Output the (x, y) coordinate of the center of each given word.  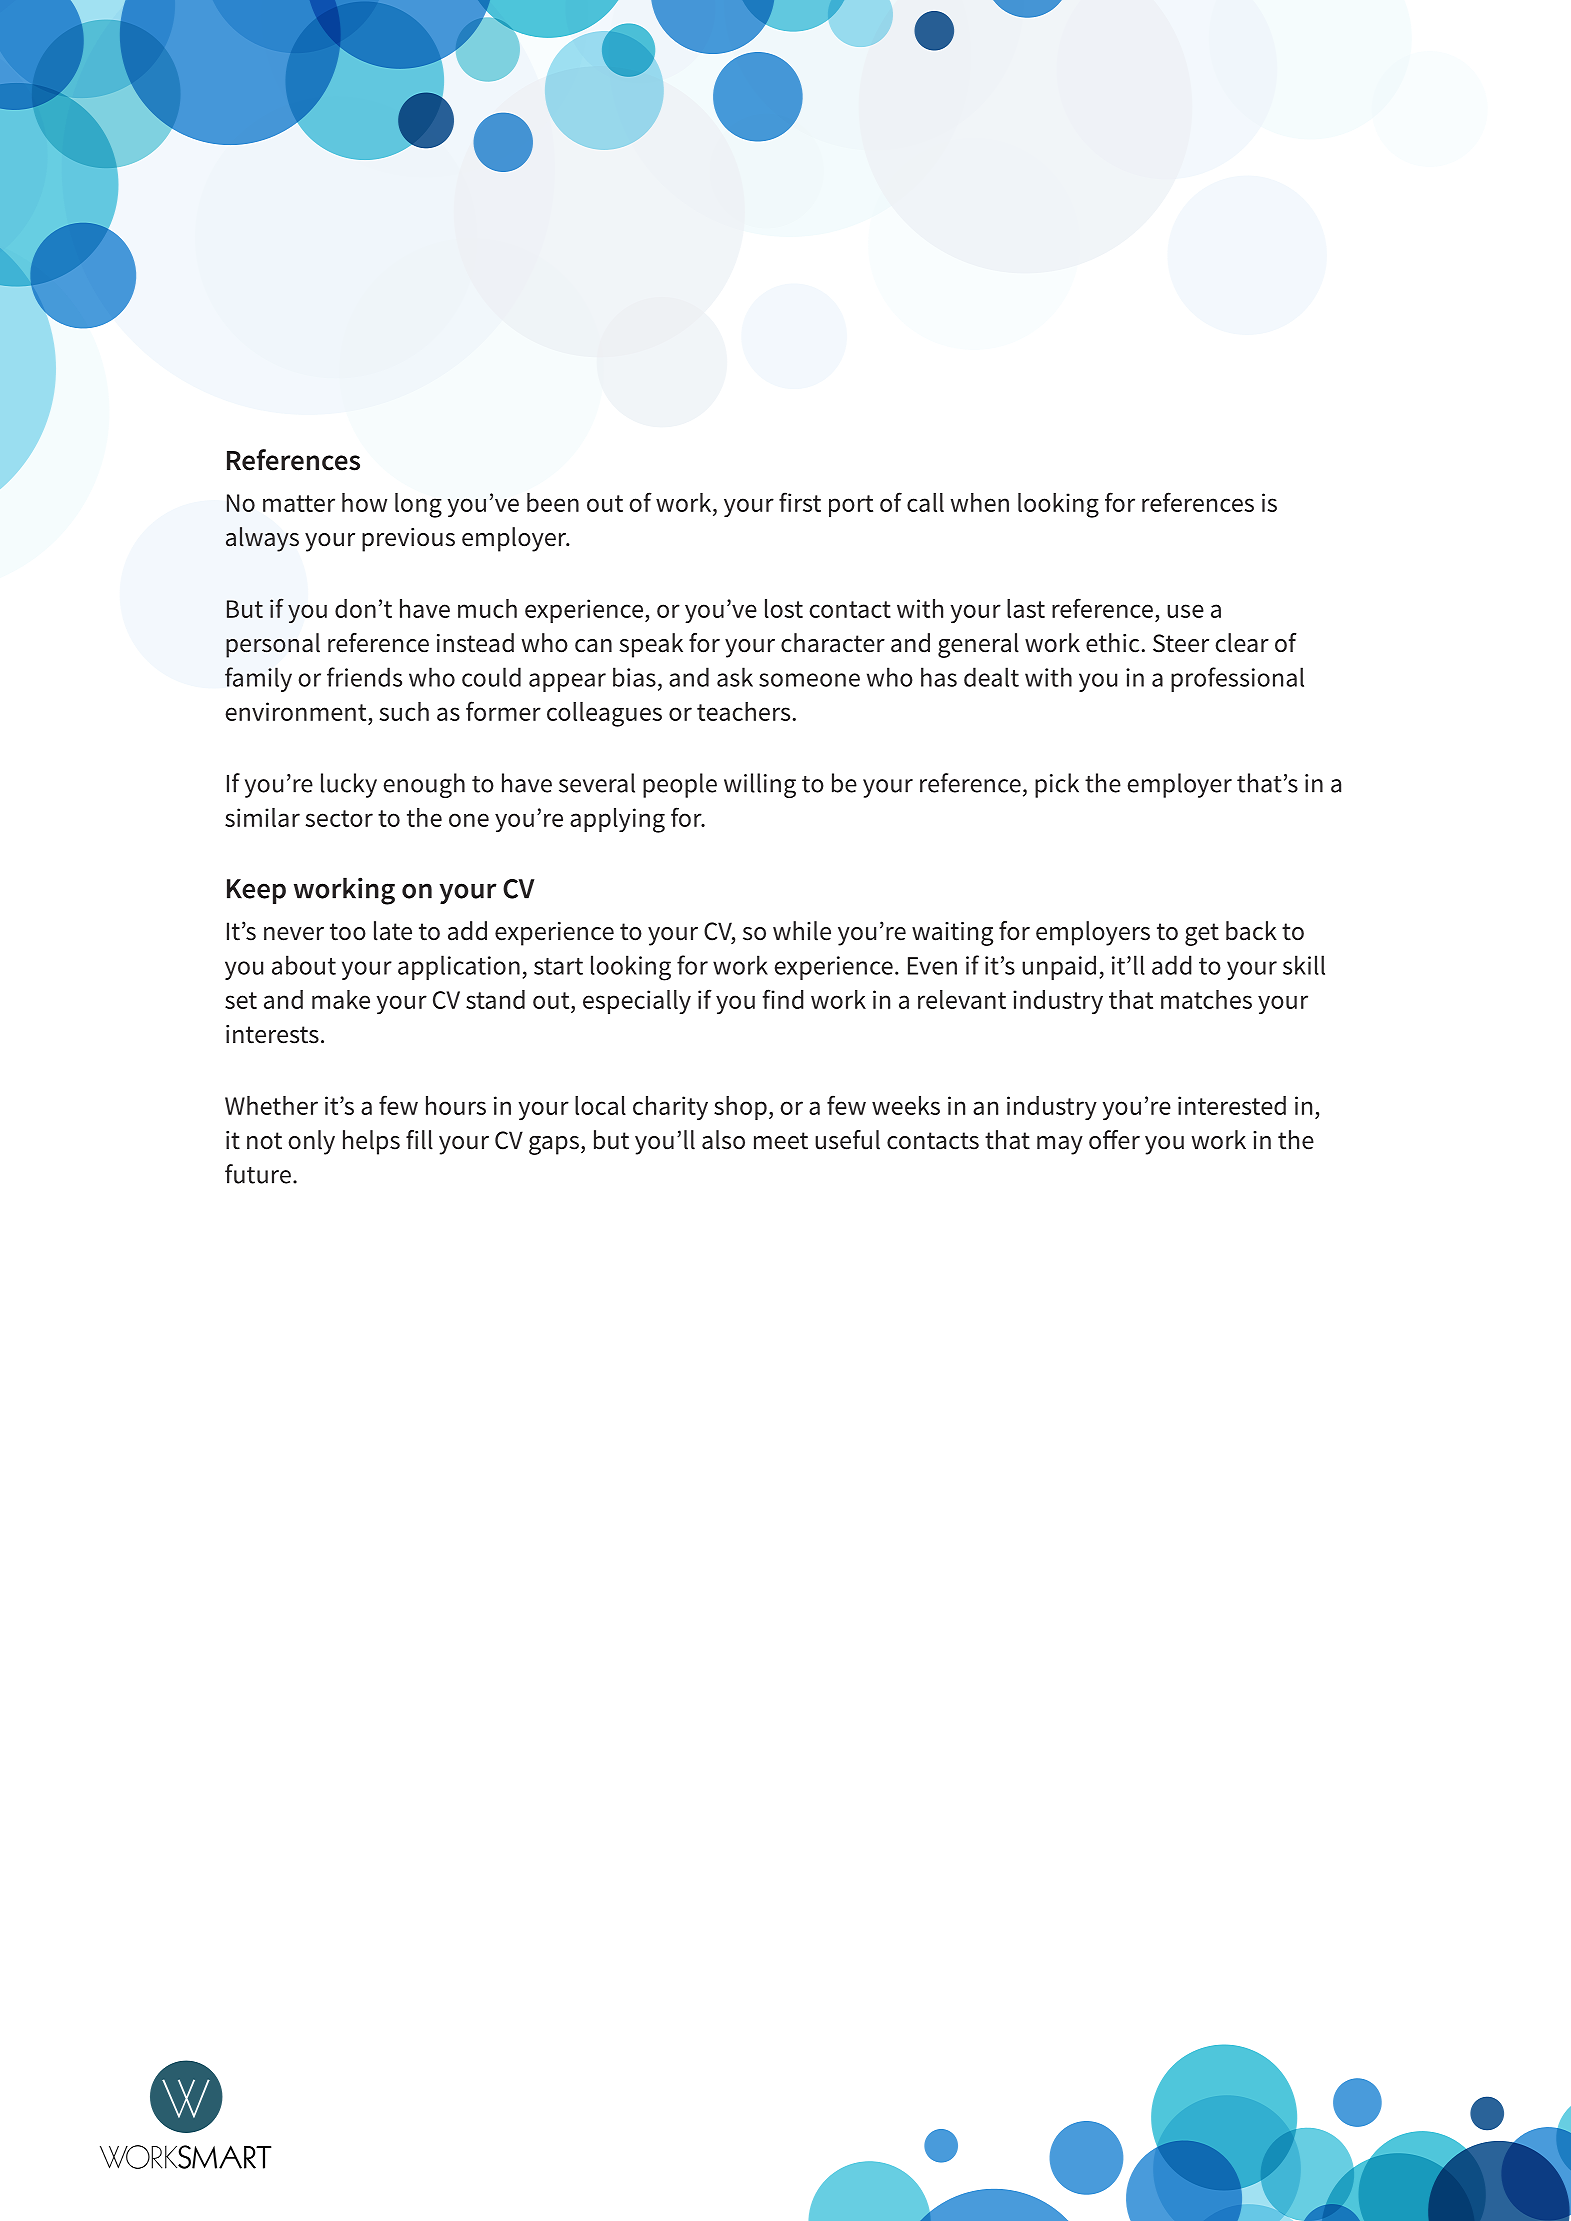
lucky (349, 785)
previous (408, 540)
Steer (1181, 643)
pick (1057, 785)
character (833, 643)
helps (371, 1142)
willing (760, 785)
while (802, 931)
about (304, 965)
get (1202, 934)
